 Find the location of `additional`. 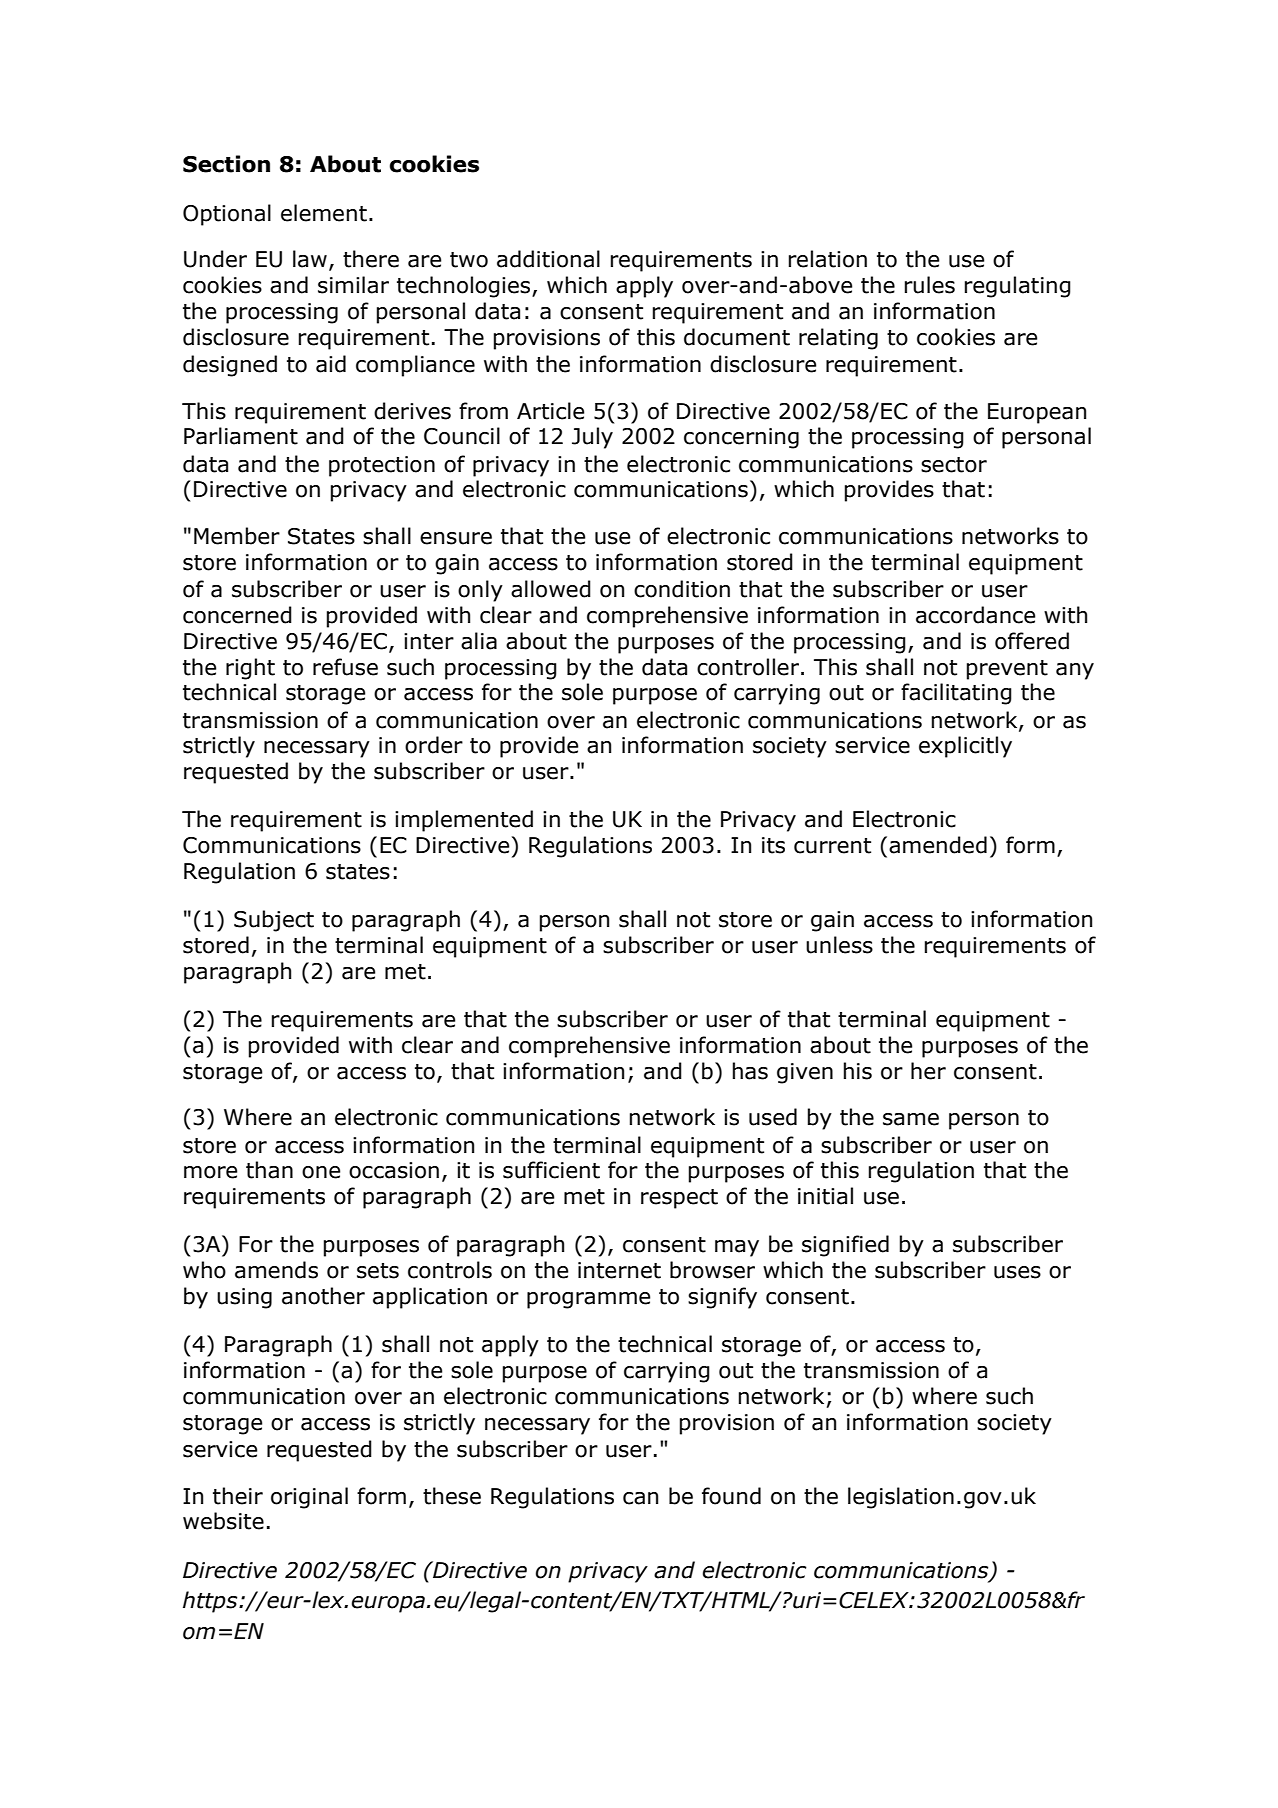

additional is located at coordinates (548, 259).
